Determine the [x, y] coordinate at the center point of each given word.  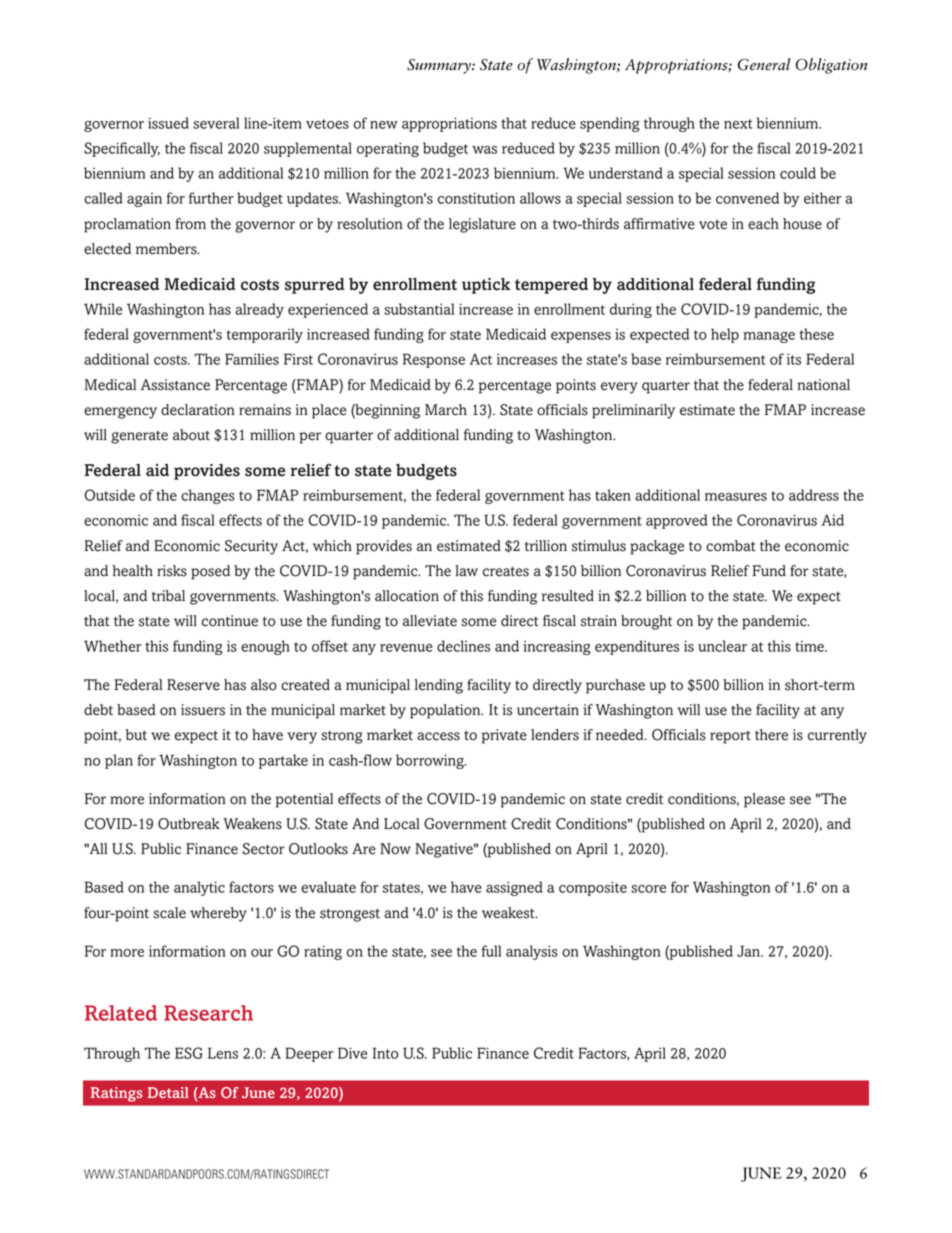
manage [769, 337]
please [764, 800]
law [466, 570]
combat [731, 546]
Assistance [175, 385]
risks [172, 571]
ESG [189, 1053]
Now [395, 849]
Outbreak [189, 824]
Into [385, 1053]
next [738, 124]
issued [168, 123]
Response [434, 360]
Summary [440, 66]
